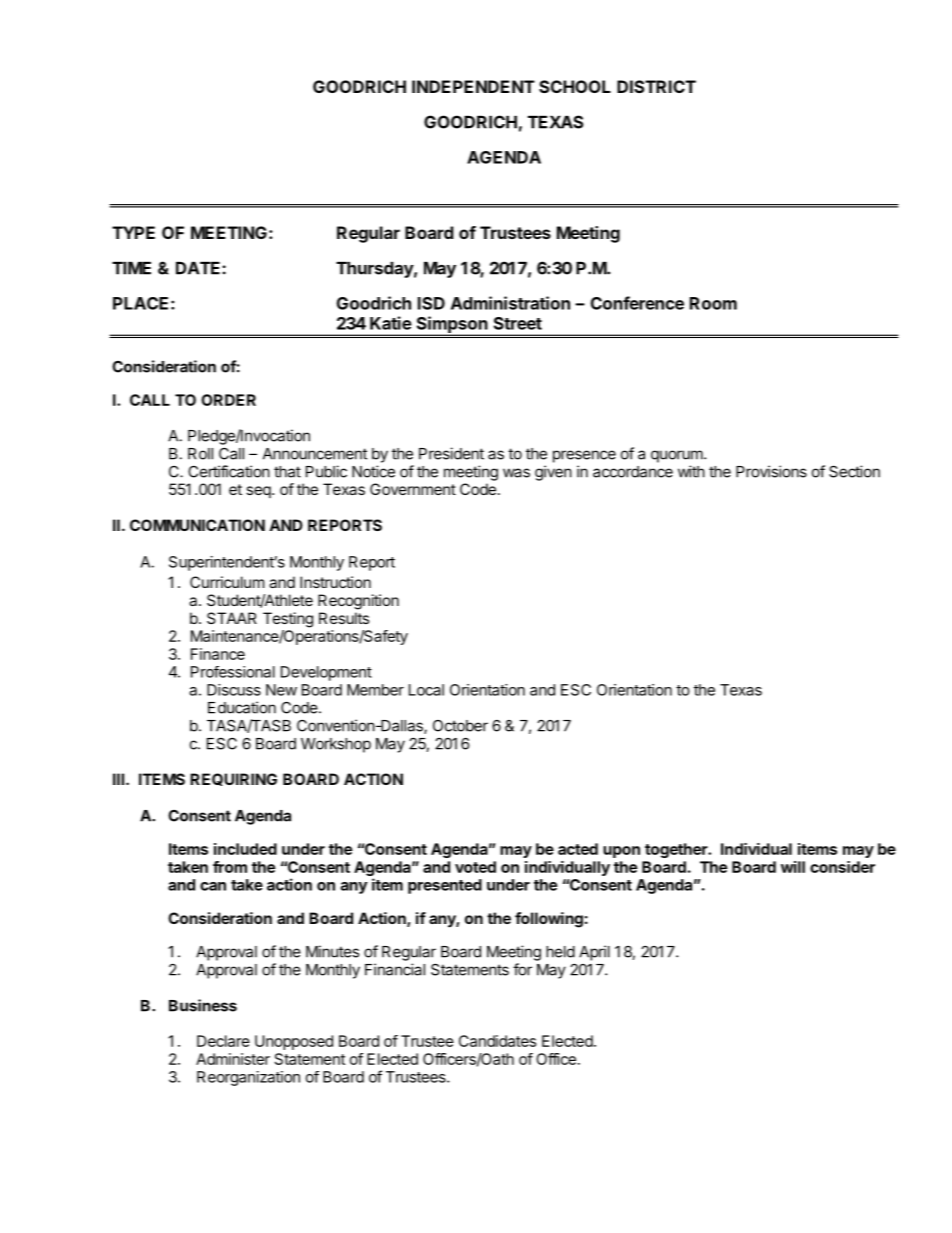 This image has height=1233, width=952. What do you see at coordinates (358, 602) in the image?
I see `Recognition` at bounding box center [358, 602].
